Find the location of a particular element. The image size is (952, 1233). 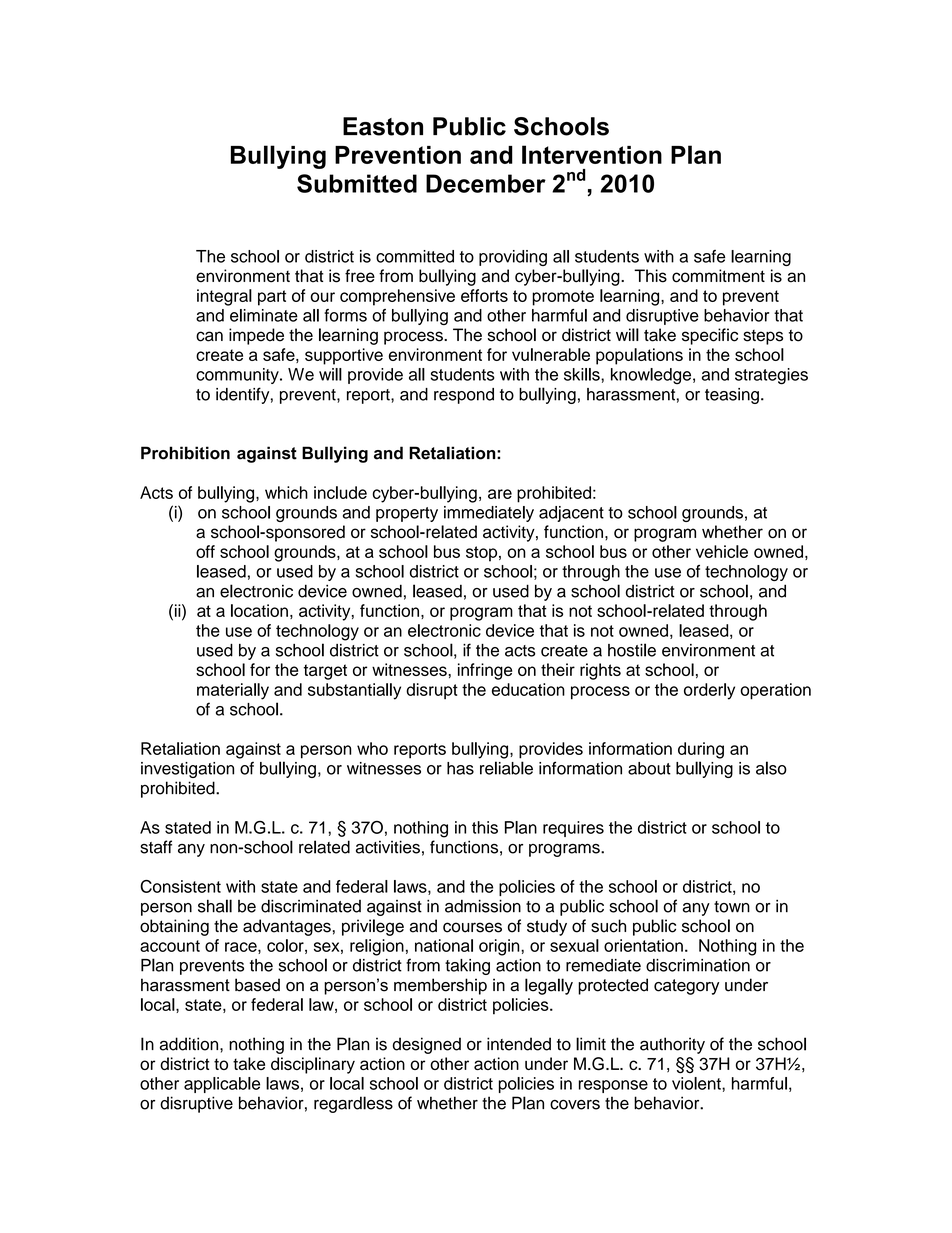

applicable is located at coordinates (222, 1085).
